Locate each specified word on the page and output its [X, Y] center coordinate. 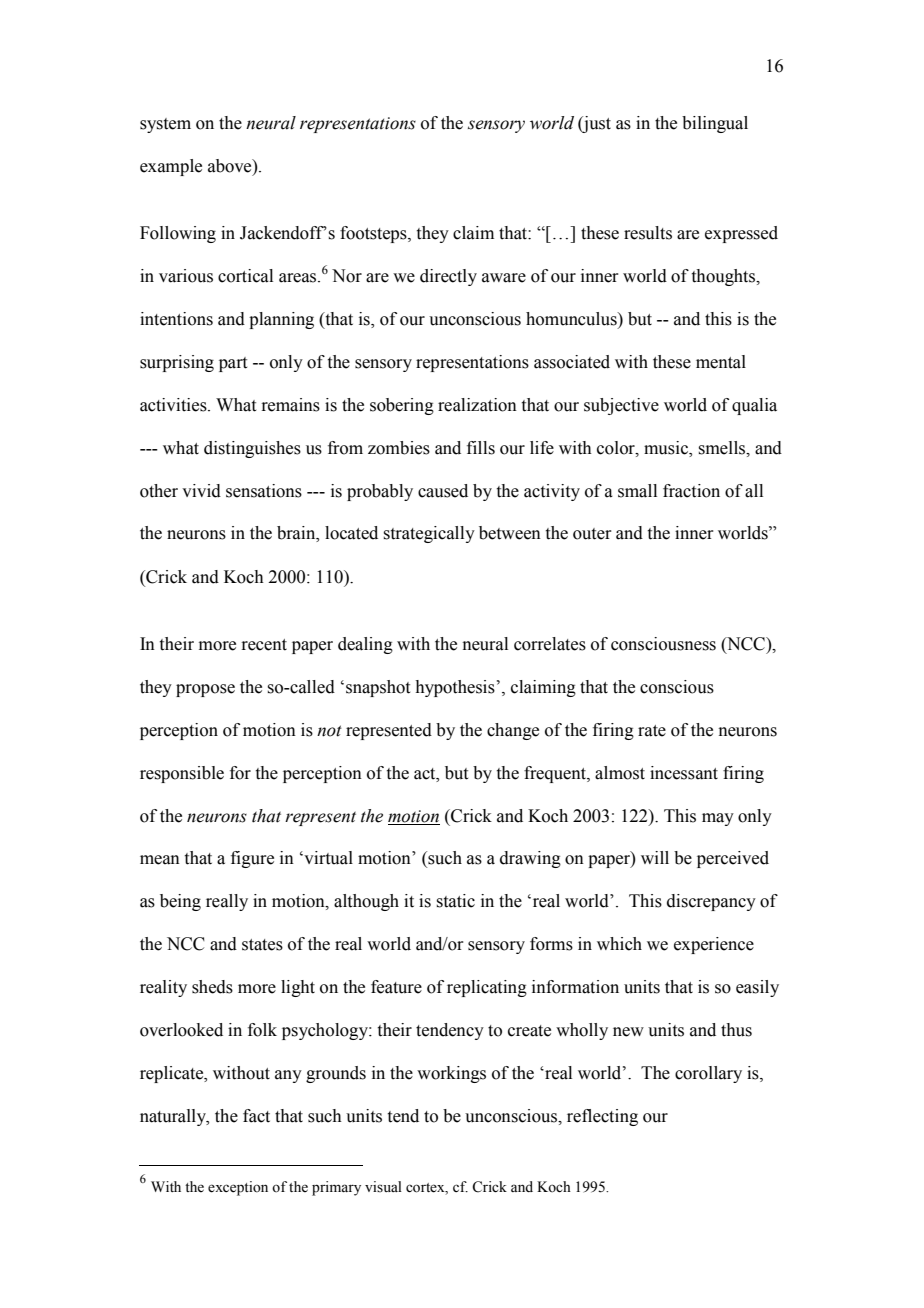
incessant [684, 773]
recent [264, 645]
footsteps [374, 234]
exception [238, 1188]
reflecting [602, 1117]
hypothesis [455, 688]
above [231, 166]
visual [383, 1187]
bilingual [715, 124]
